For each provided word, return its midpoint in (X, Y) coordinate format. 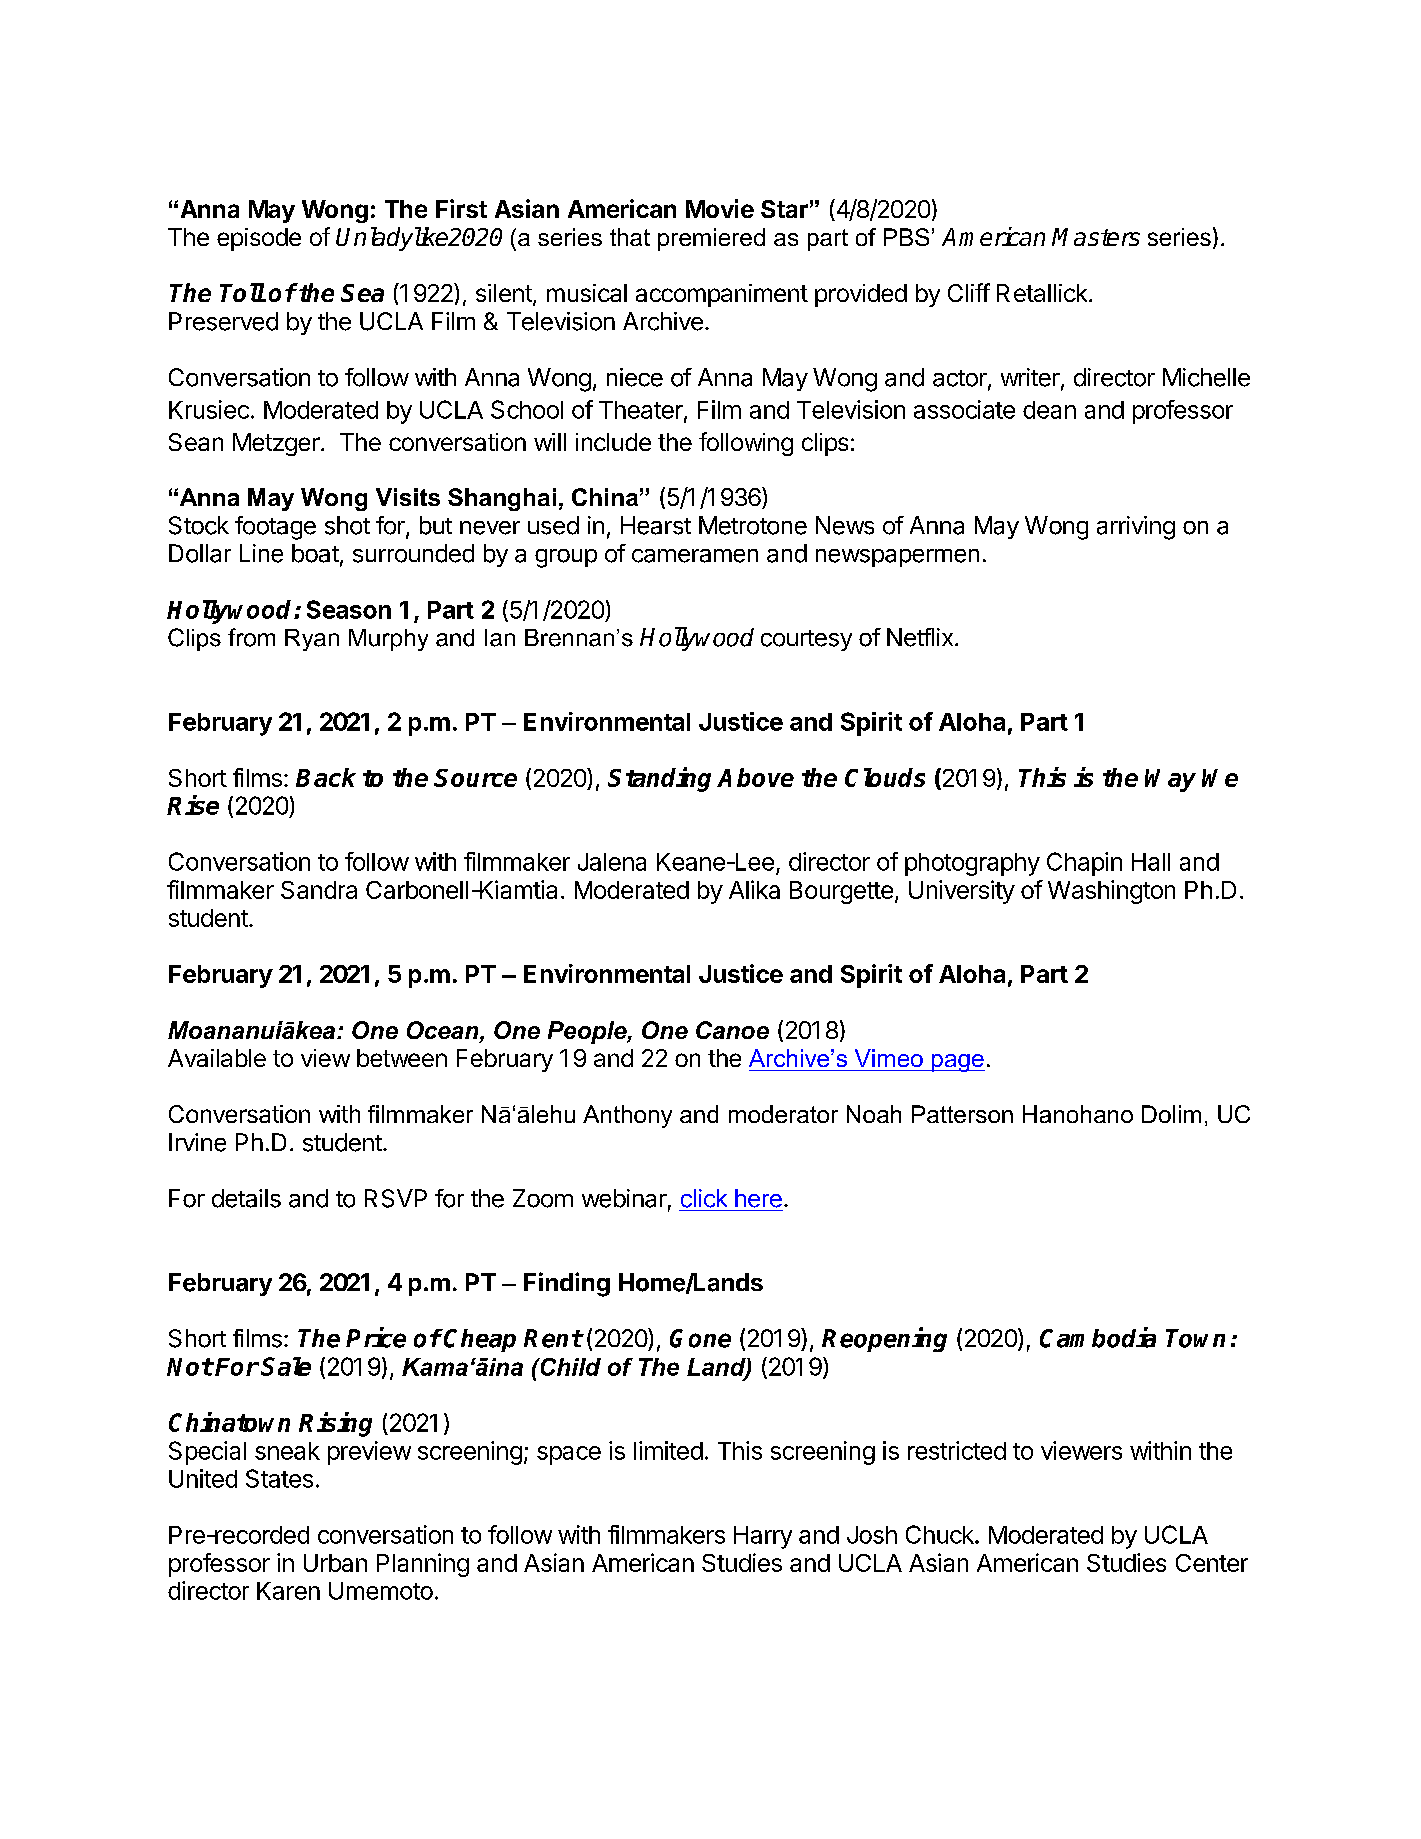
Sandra (319, 890)
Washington (1111, 892)
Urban (335, 1563)
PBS (906, 237)
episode (259, 239)
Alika (754, 889)
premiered (711, 239)
